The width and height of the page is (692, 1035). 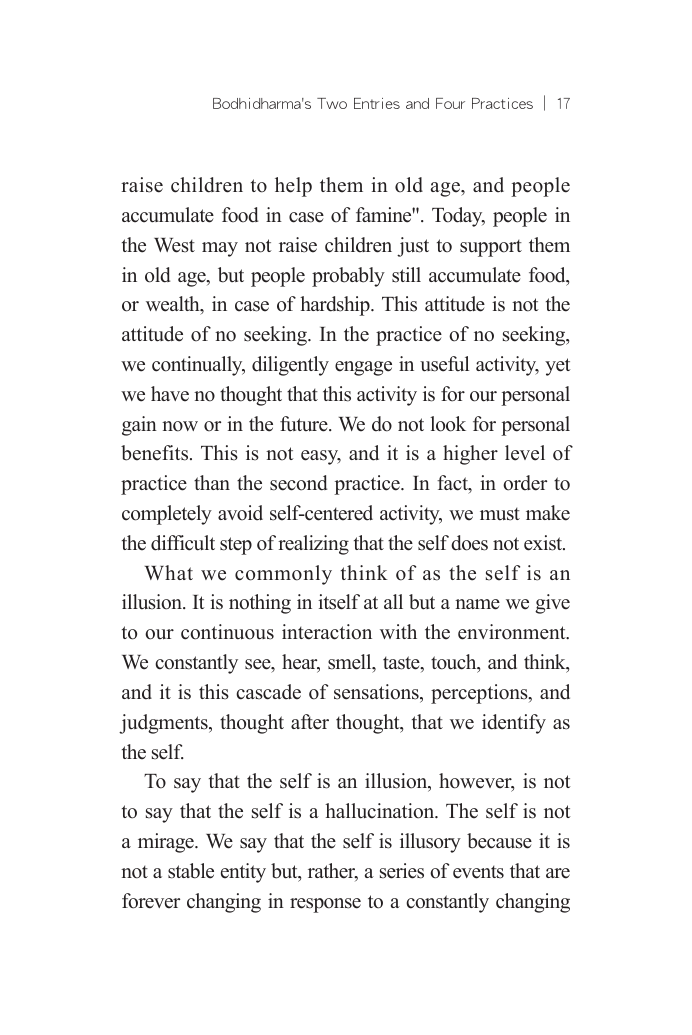 I want to click on support, so click(x=491, y=248).
